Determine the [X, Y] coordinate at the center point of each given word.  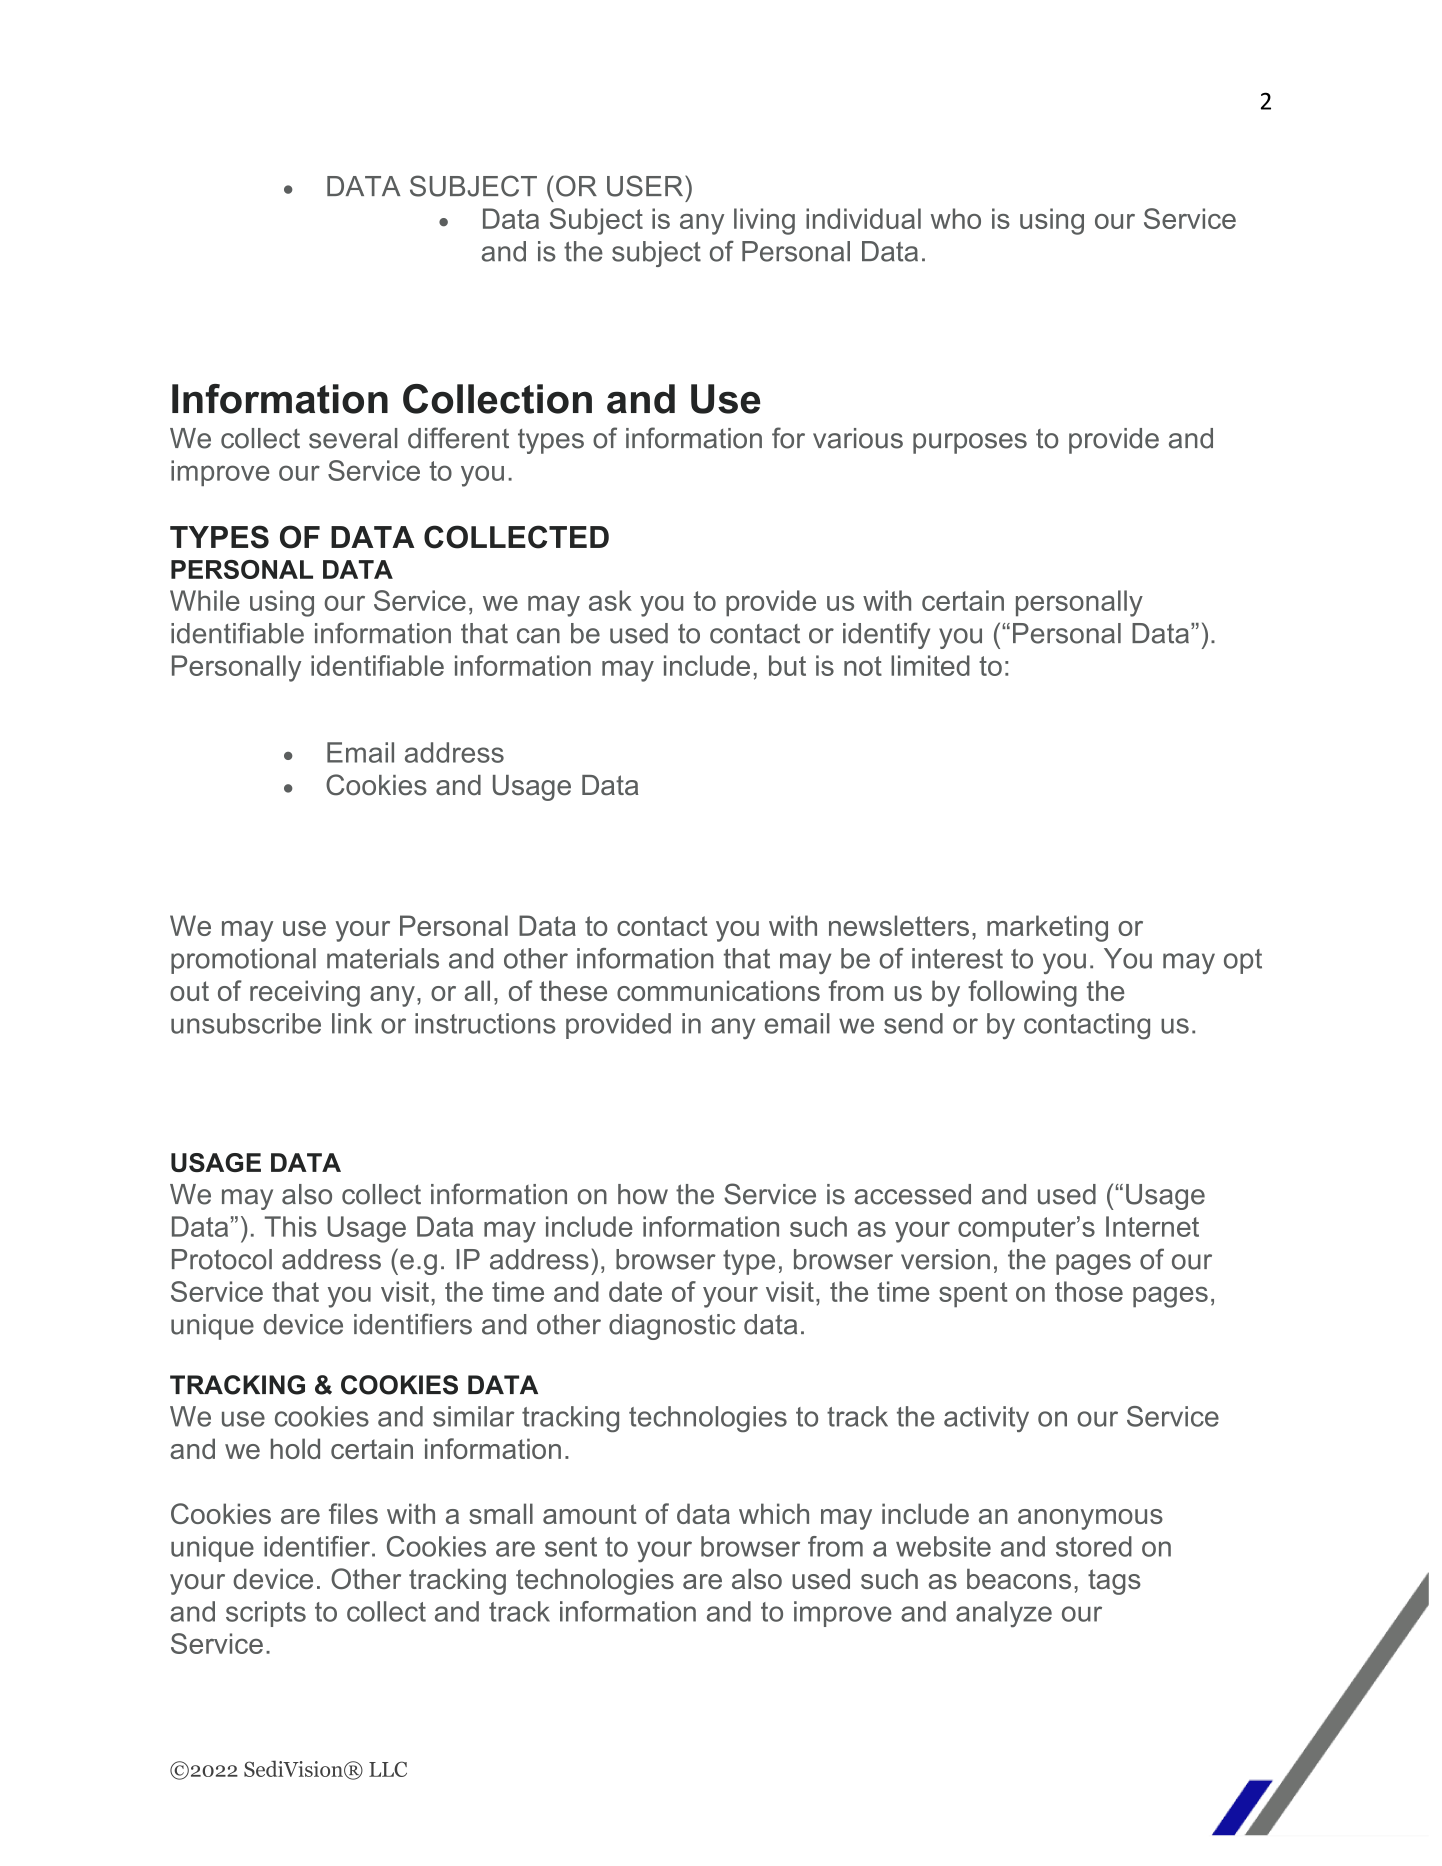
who [956, 218]
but [787, 665]
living [764, 221]
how [643, 1194]
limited [930, 665]
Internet [1152, 1226]
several [353, 438]
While [205, 600]
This [291, 1226]
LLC [388, 1769]
